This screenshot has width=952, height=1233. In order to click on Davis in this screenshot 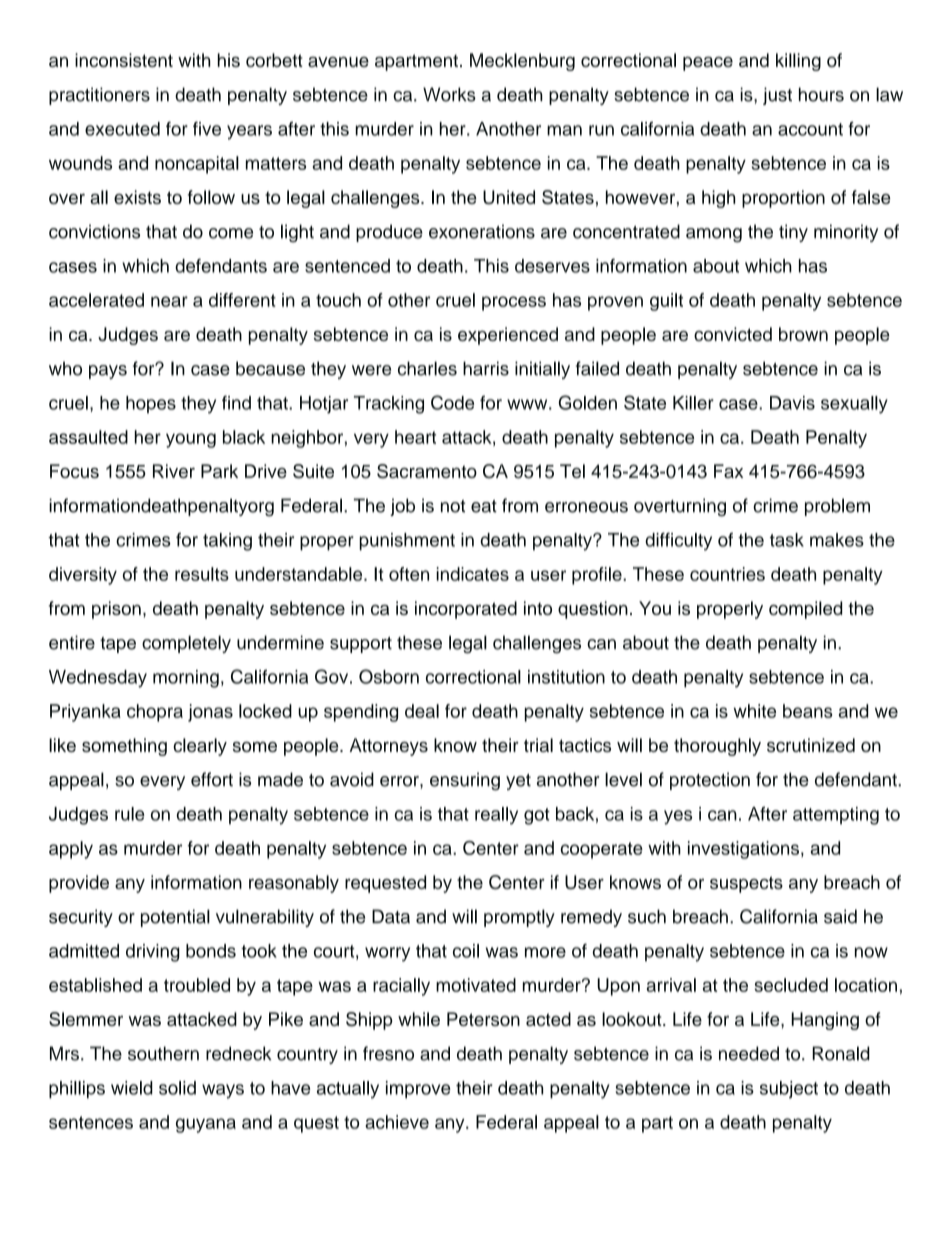, I will do `click(792, 403)`.
